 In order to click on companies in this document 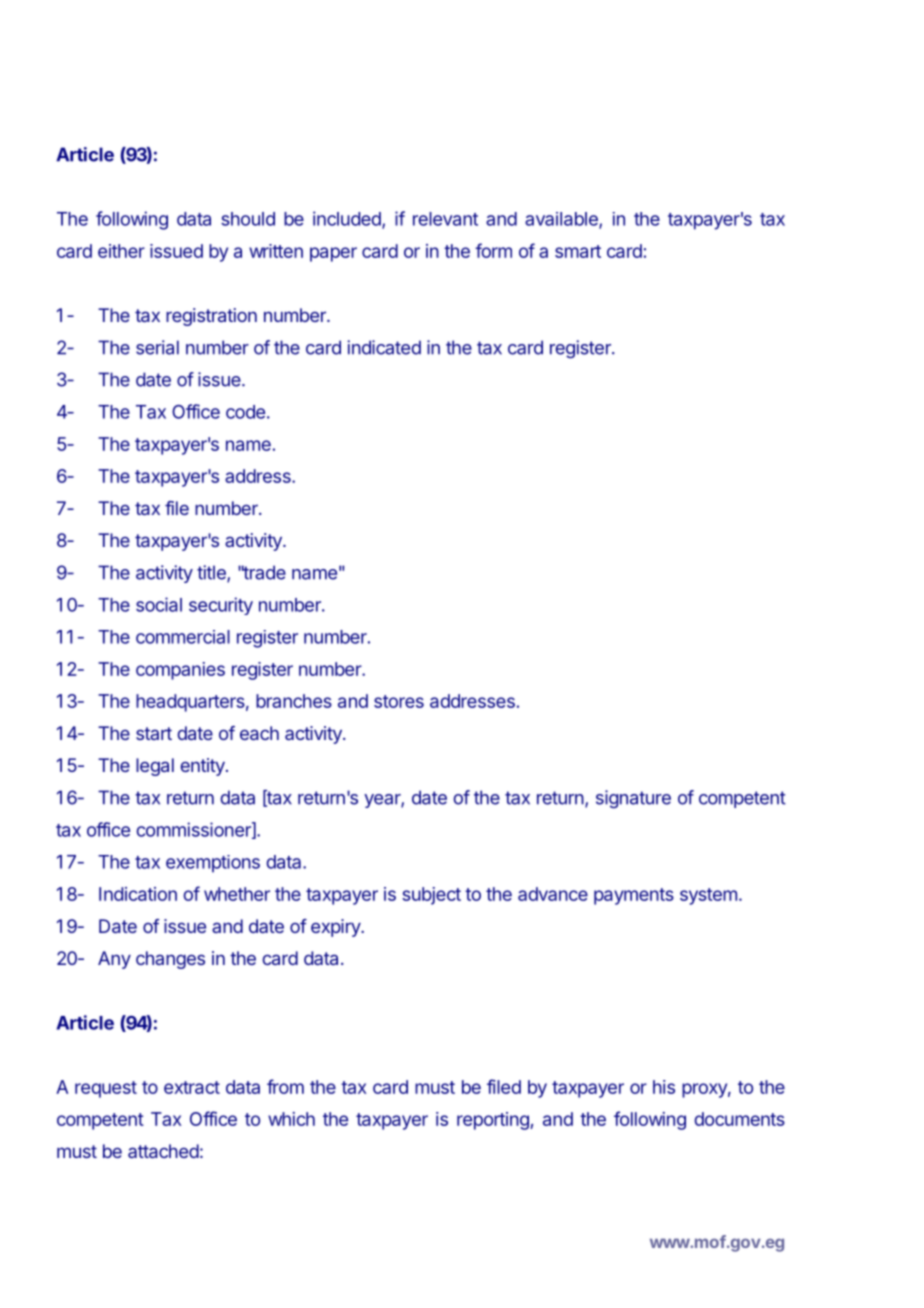, I will do `click(180, 671)`.
